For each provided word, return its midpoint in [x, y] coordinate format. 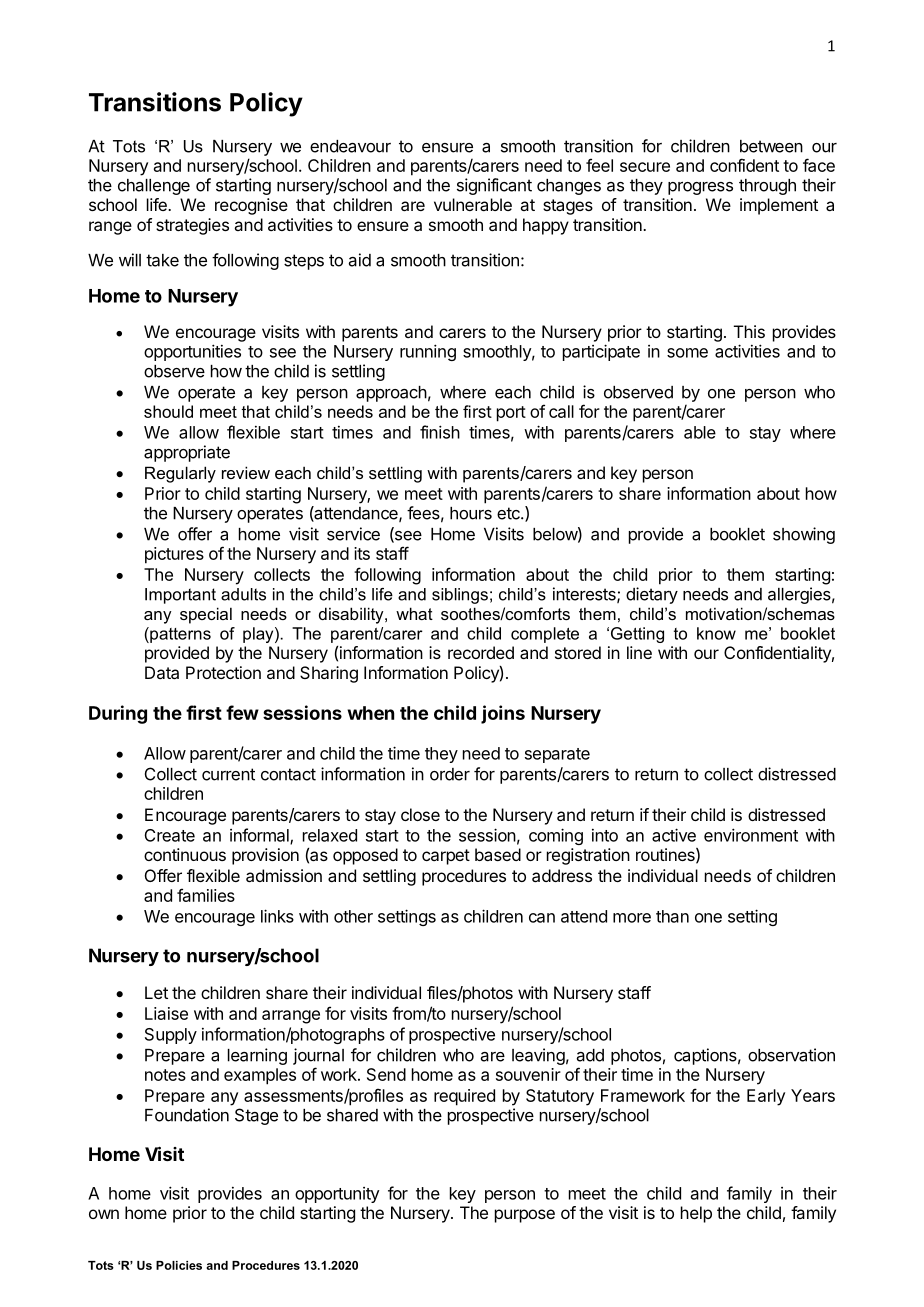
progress [700, 188]
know [716, 633]
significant [494, 186]
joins [503, 714]
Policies [179, 1265]
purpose [525, 1216]
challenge [154, 187]
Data [162, 672]
